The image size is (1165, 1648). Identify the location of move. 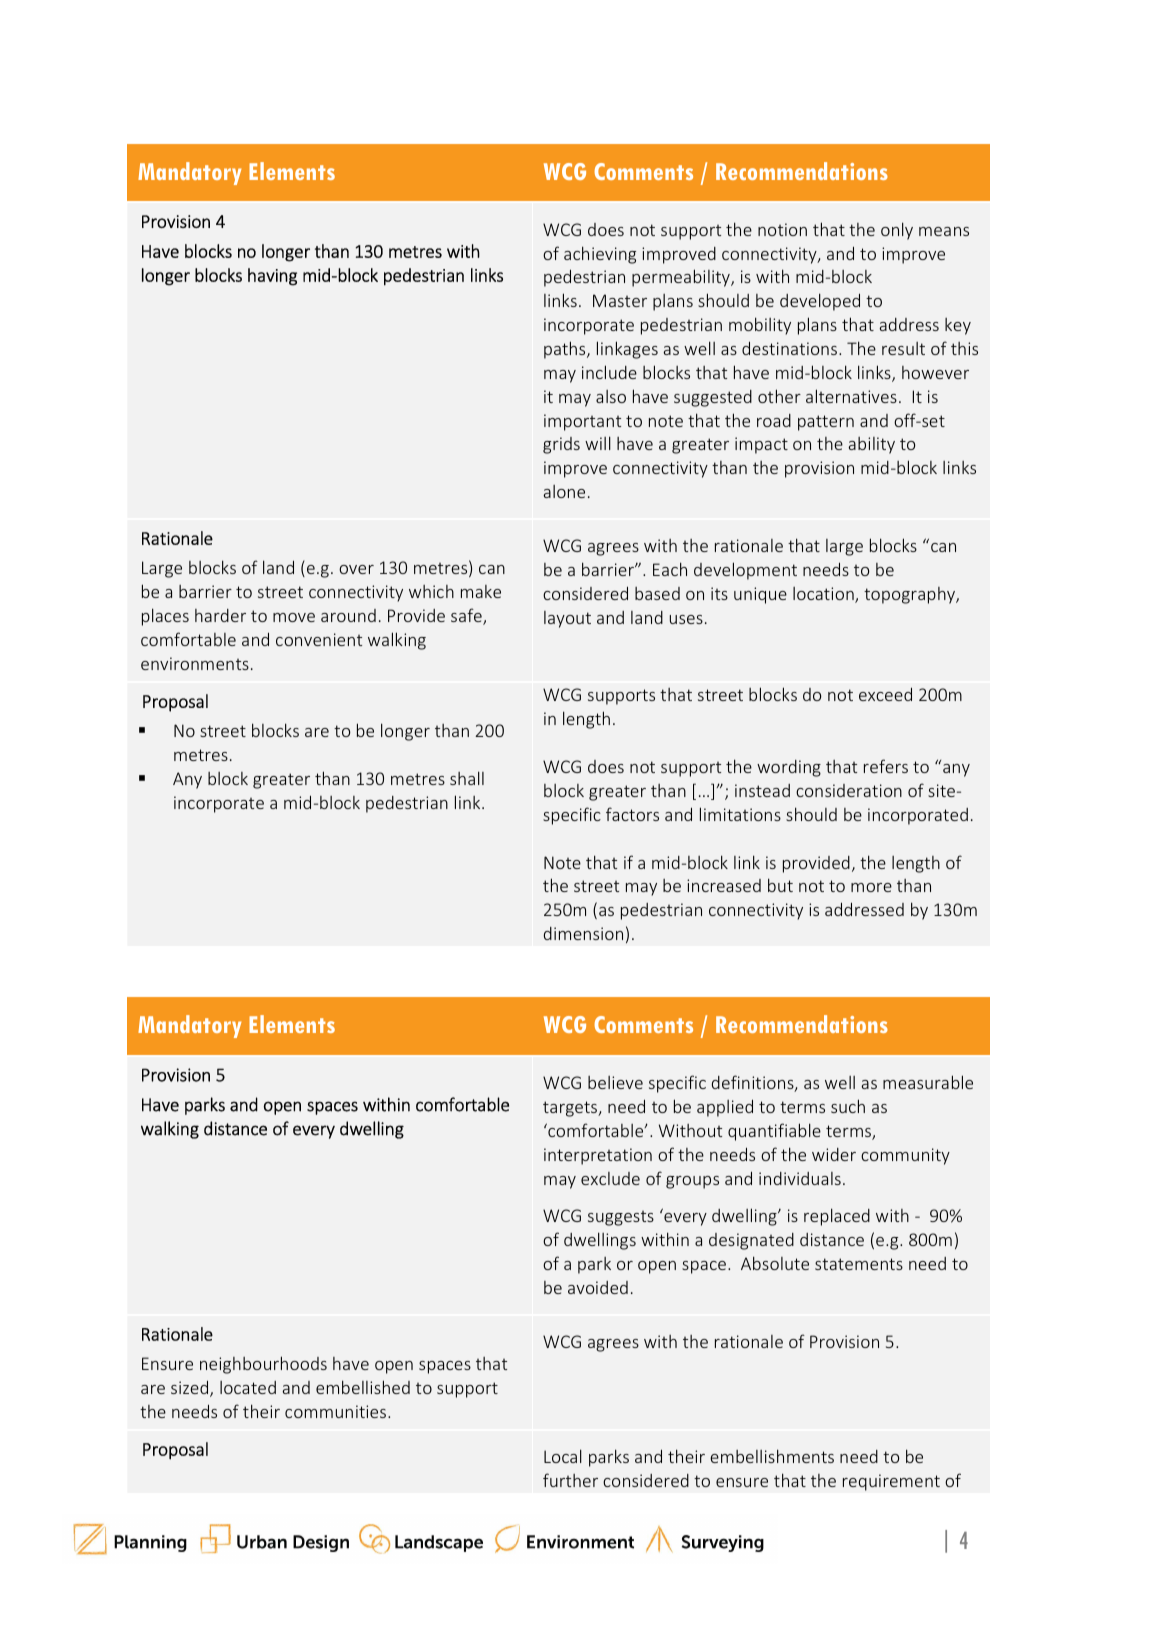
(294, 617).
